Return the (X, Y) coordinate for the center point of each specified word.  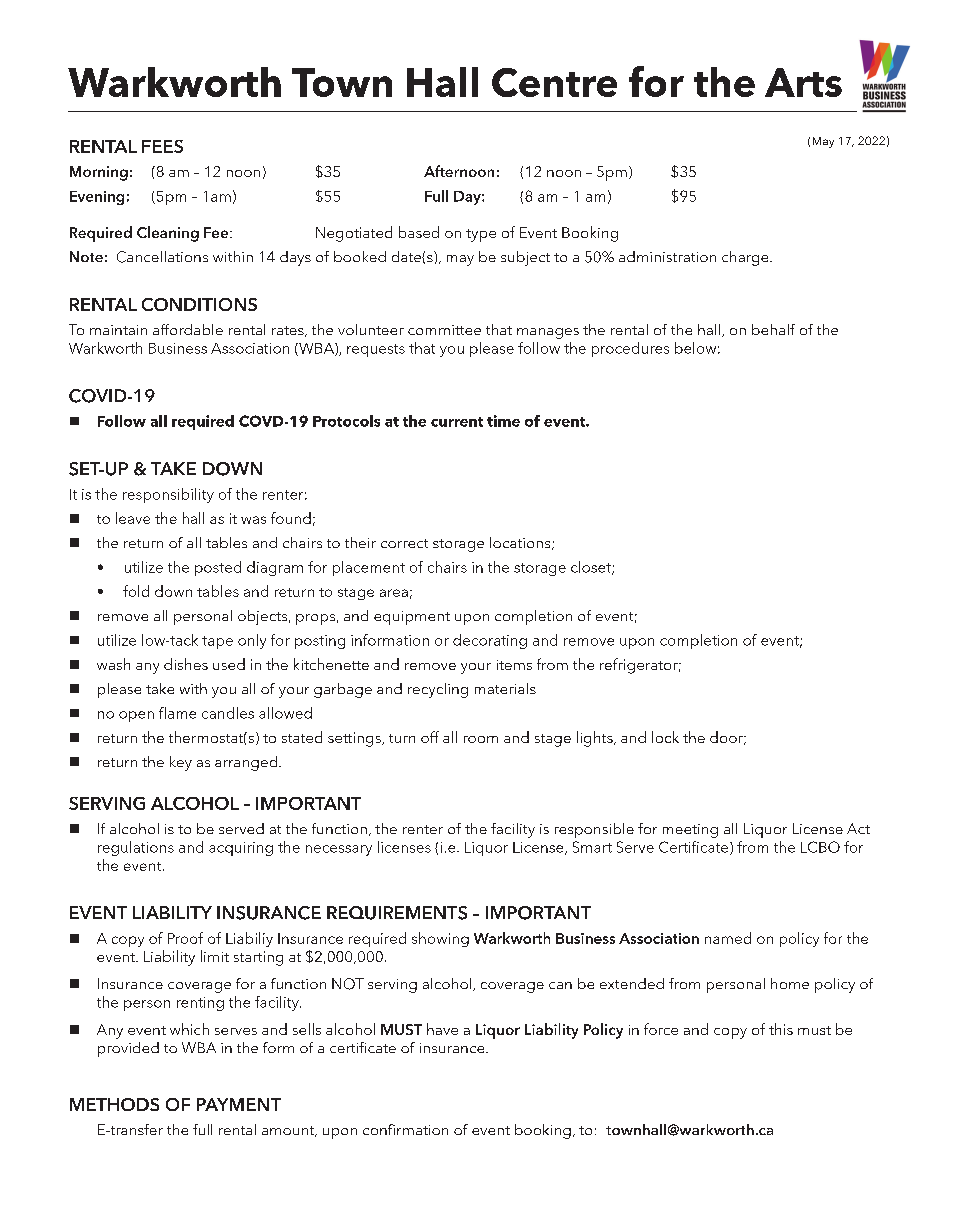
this (781, 1029)
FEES (162, 146)
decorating (490, 641)
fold (136, 591)
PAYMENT (239, 1104)
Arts (803, 82)
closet (592, 568)
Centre (554, 82)
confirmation (405, 1129)
